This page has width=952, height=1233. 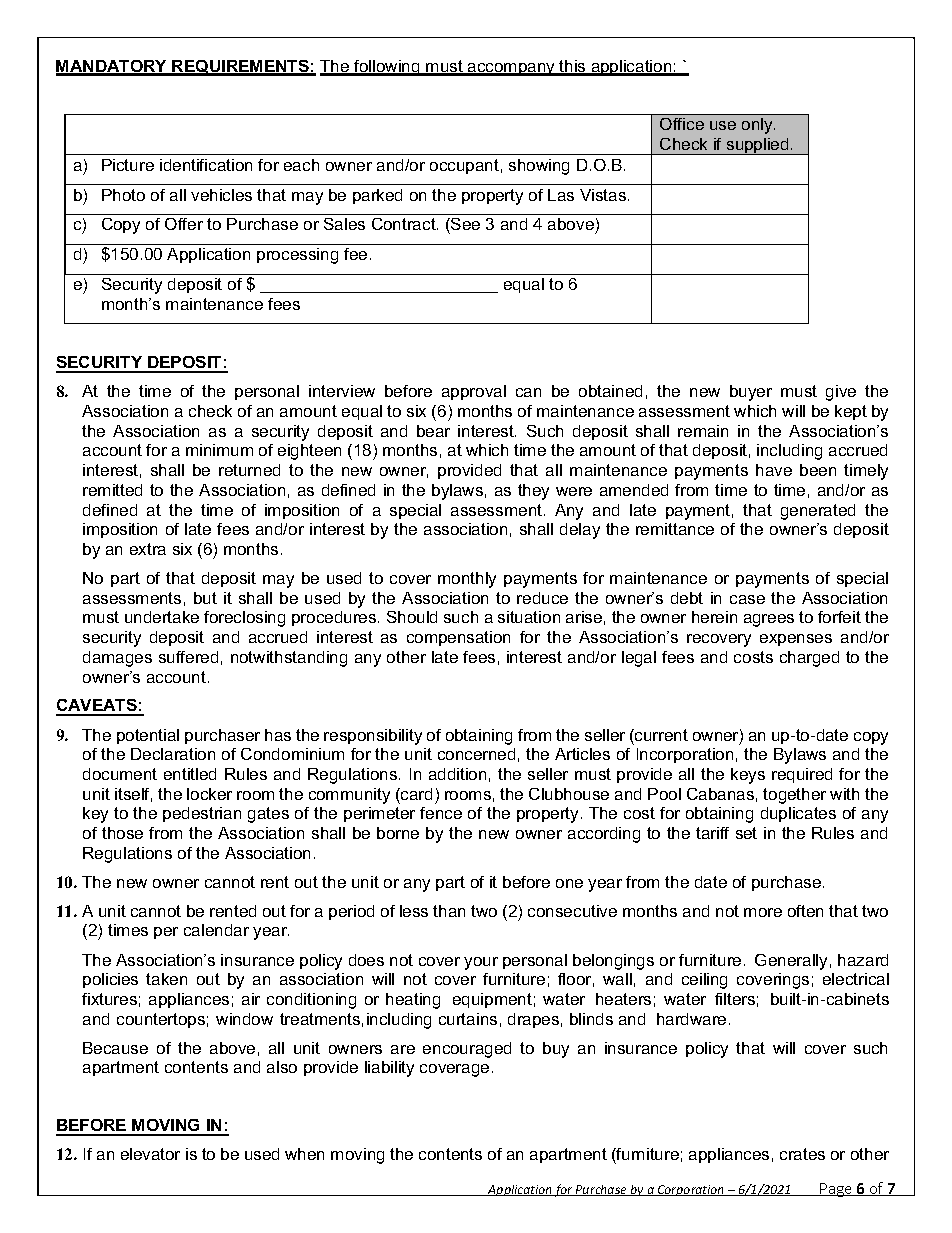 What do you see at coordinates (763, 912) in the page?
I see `more` at bounding box center [763, 912].
